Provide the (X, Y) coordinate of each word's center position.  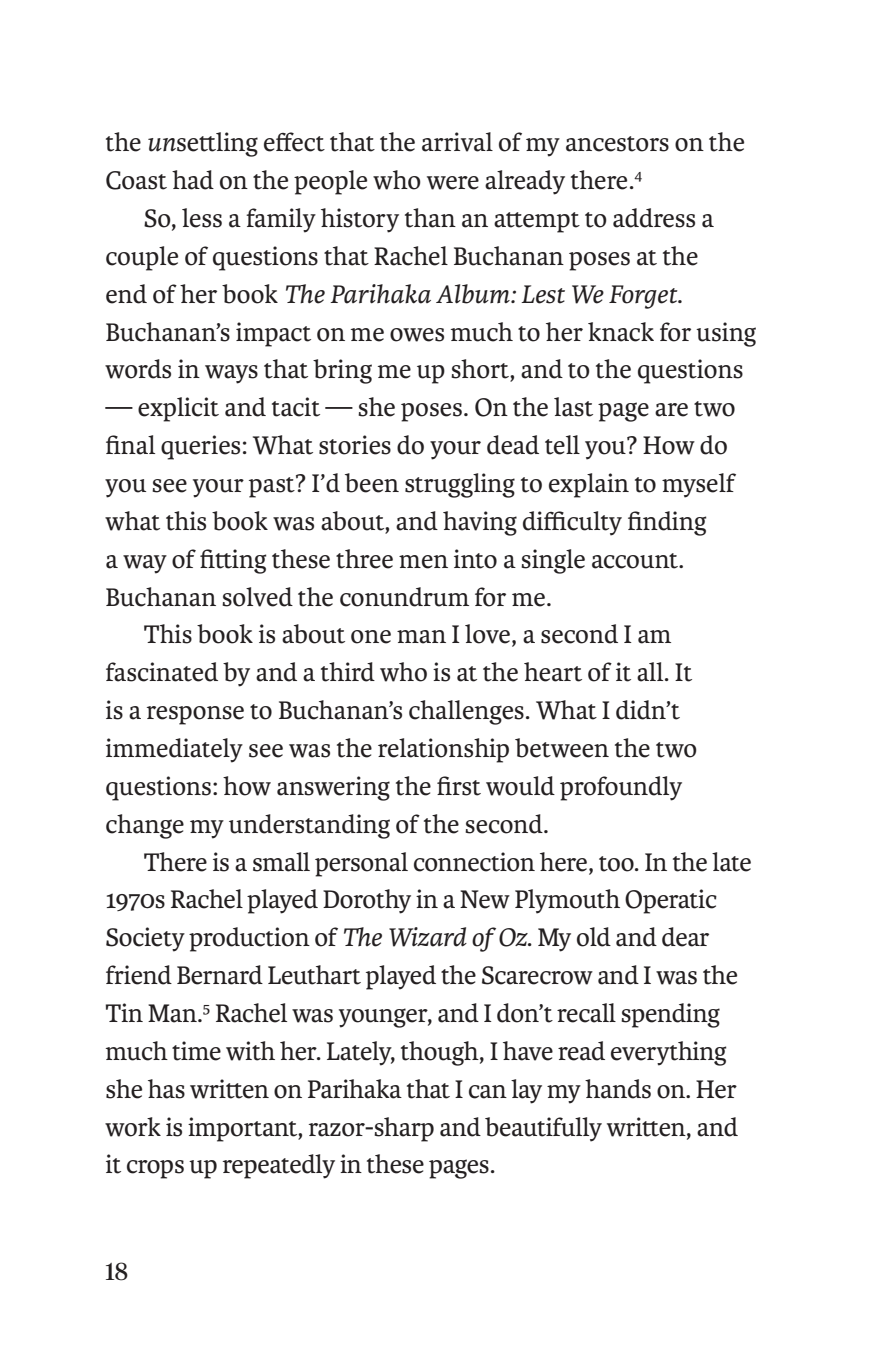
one (371, 637)
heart (553, 672)
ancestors (617, 144)
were (453, 183)
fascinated (162, 672)
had (193, 180)
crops (155, 1169)
